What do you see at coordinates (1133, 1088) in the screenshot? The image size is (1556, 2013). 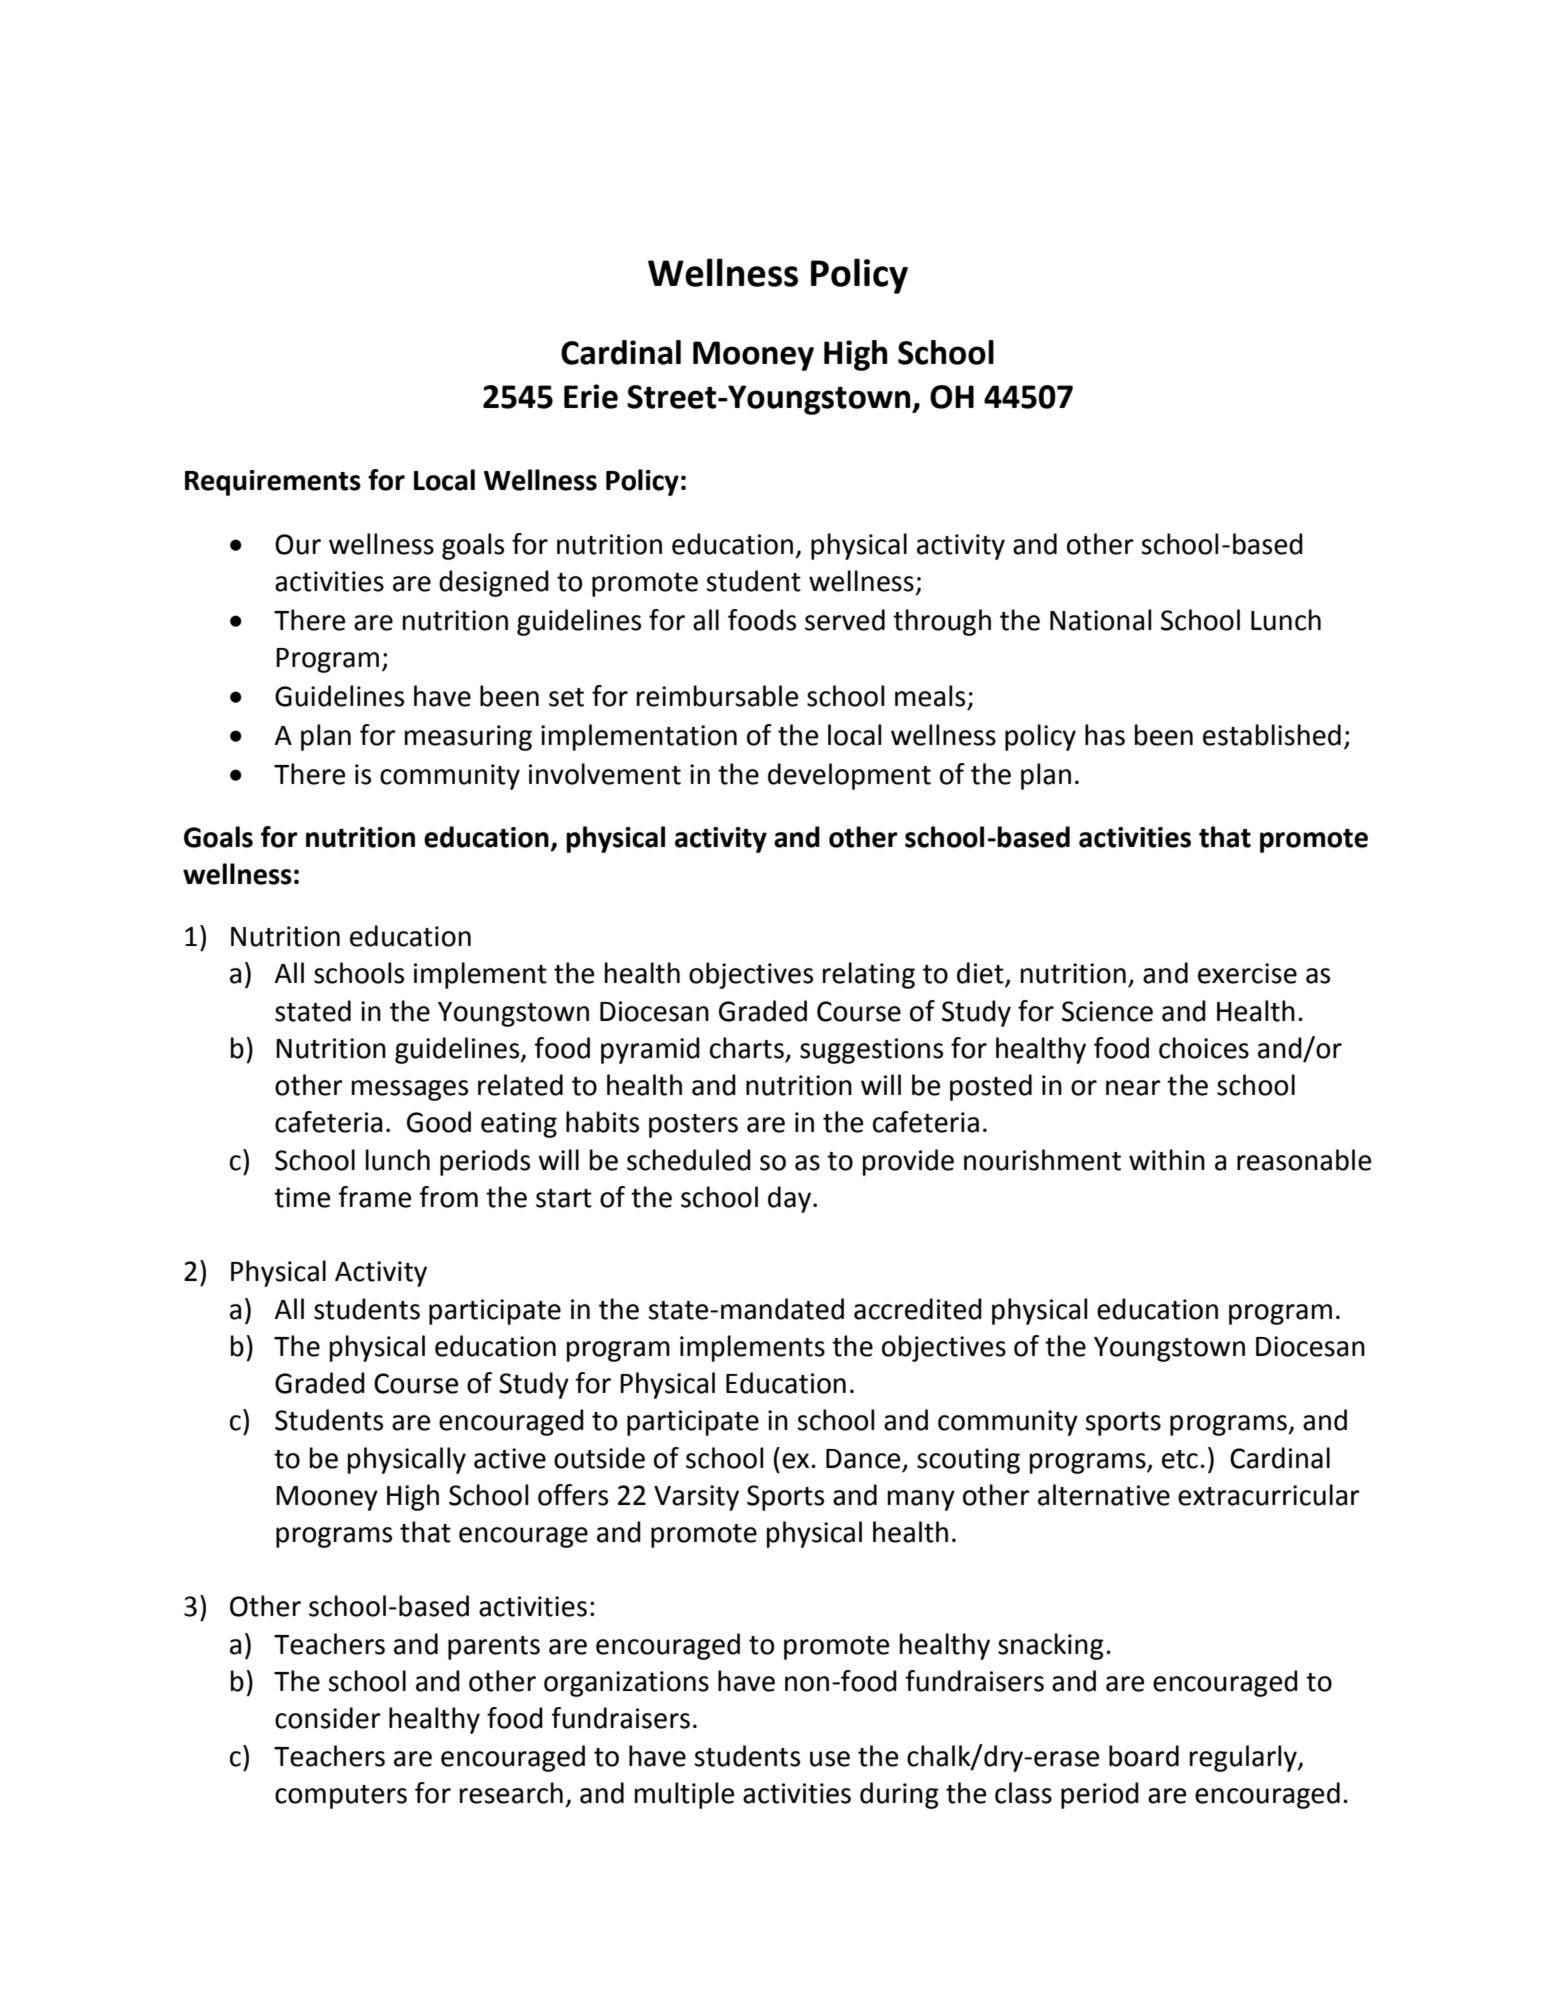 I see `near` at bounding box center [1133, 1088].
